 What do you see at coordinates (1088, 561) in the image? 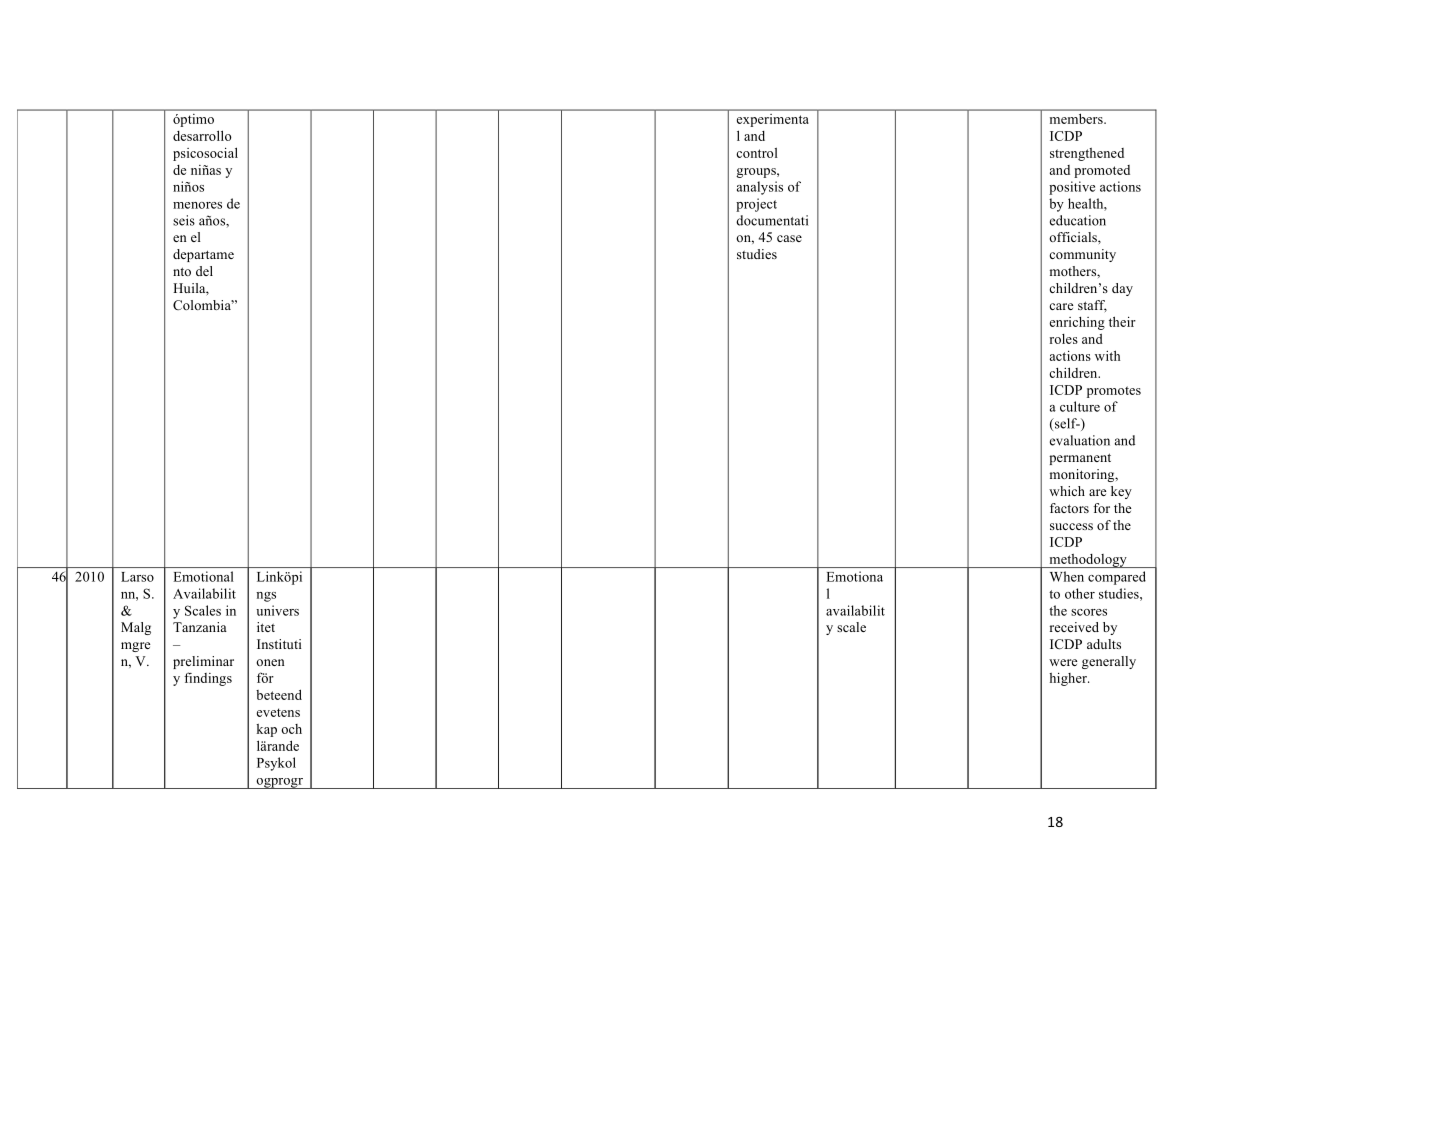
I see `methodology` at bounding box center [1088, 561].
